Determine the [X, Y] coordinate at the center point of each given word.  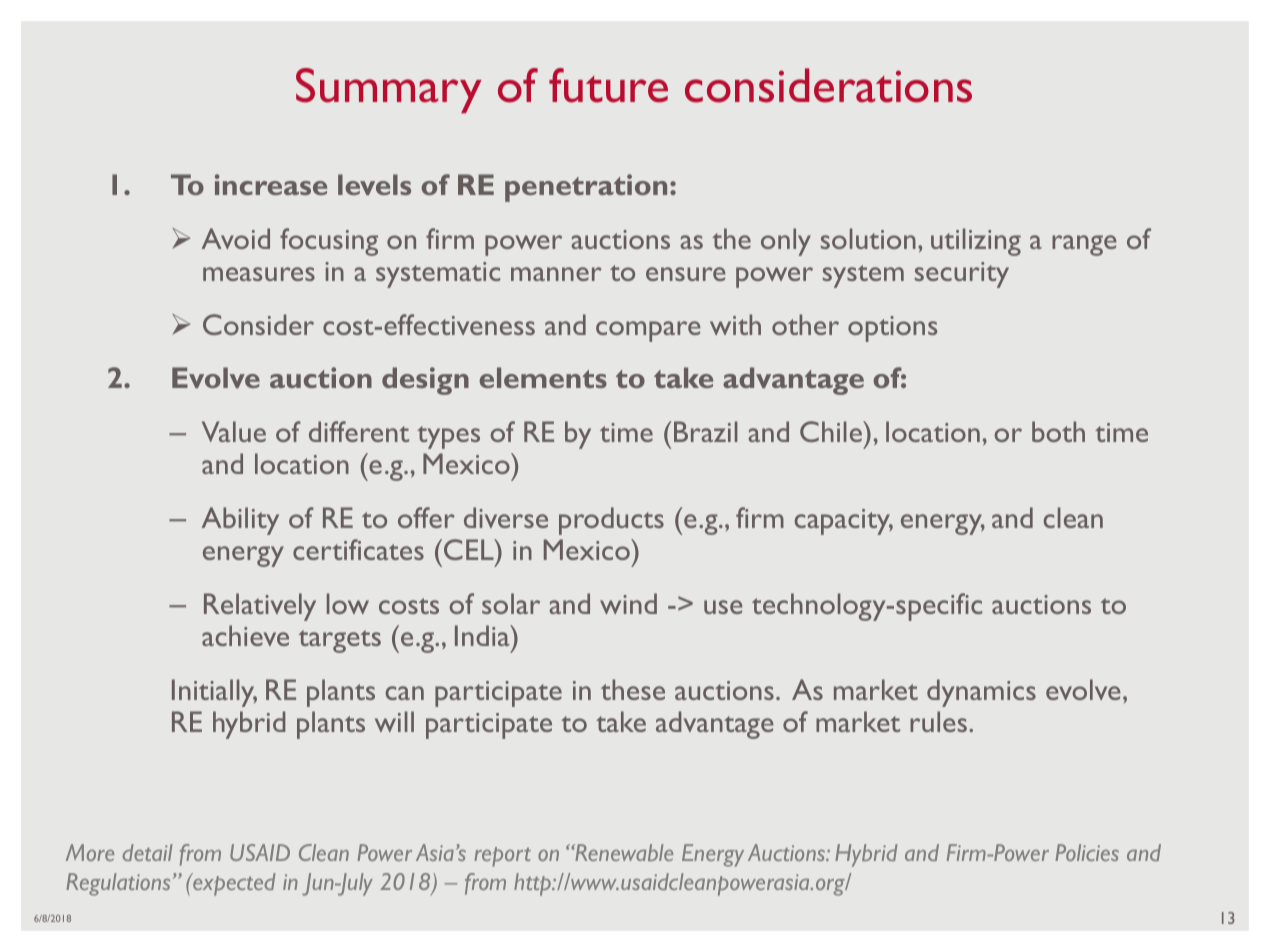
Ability [240, 521]
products [611, 521]
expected [233, 884]
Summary [388, 90]
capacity [844, 522]
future [608, 85]
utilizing [976, 242]
